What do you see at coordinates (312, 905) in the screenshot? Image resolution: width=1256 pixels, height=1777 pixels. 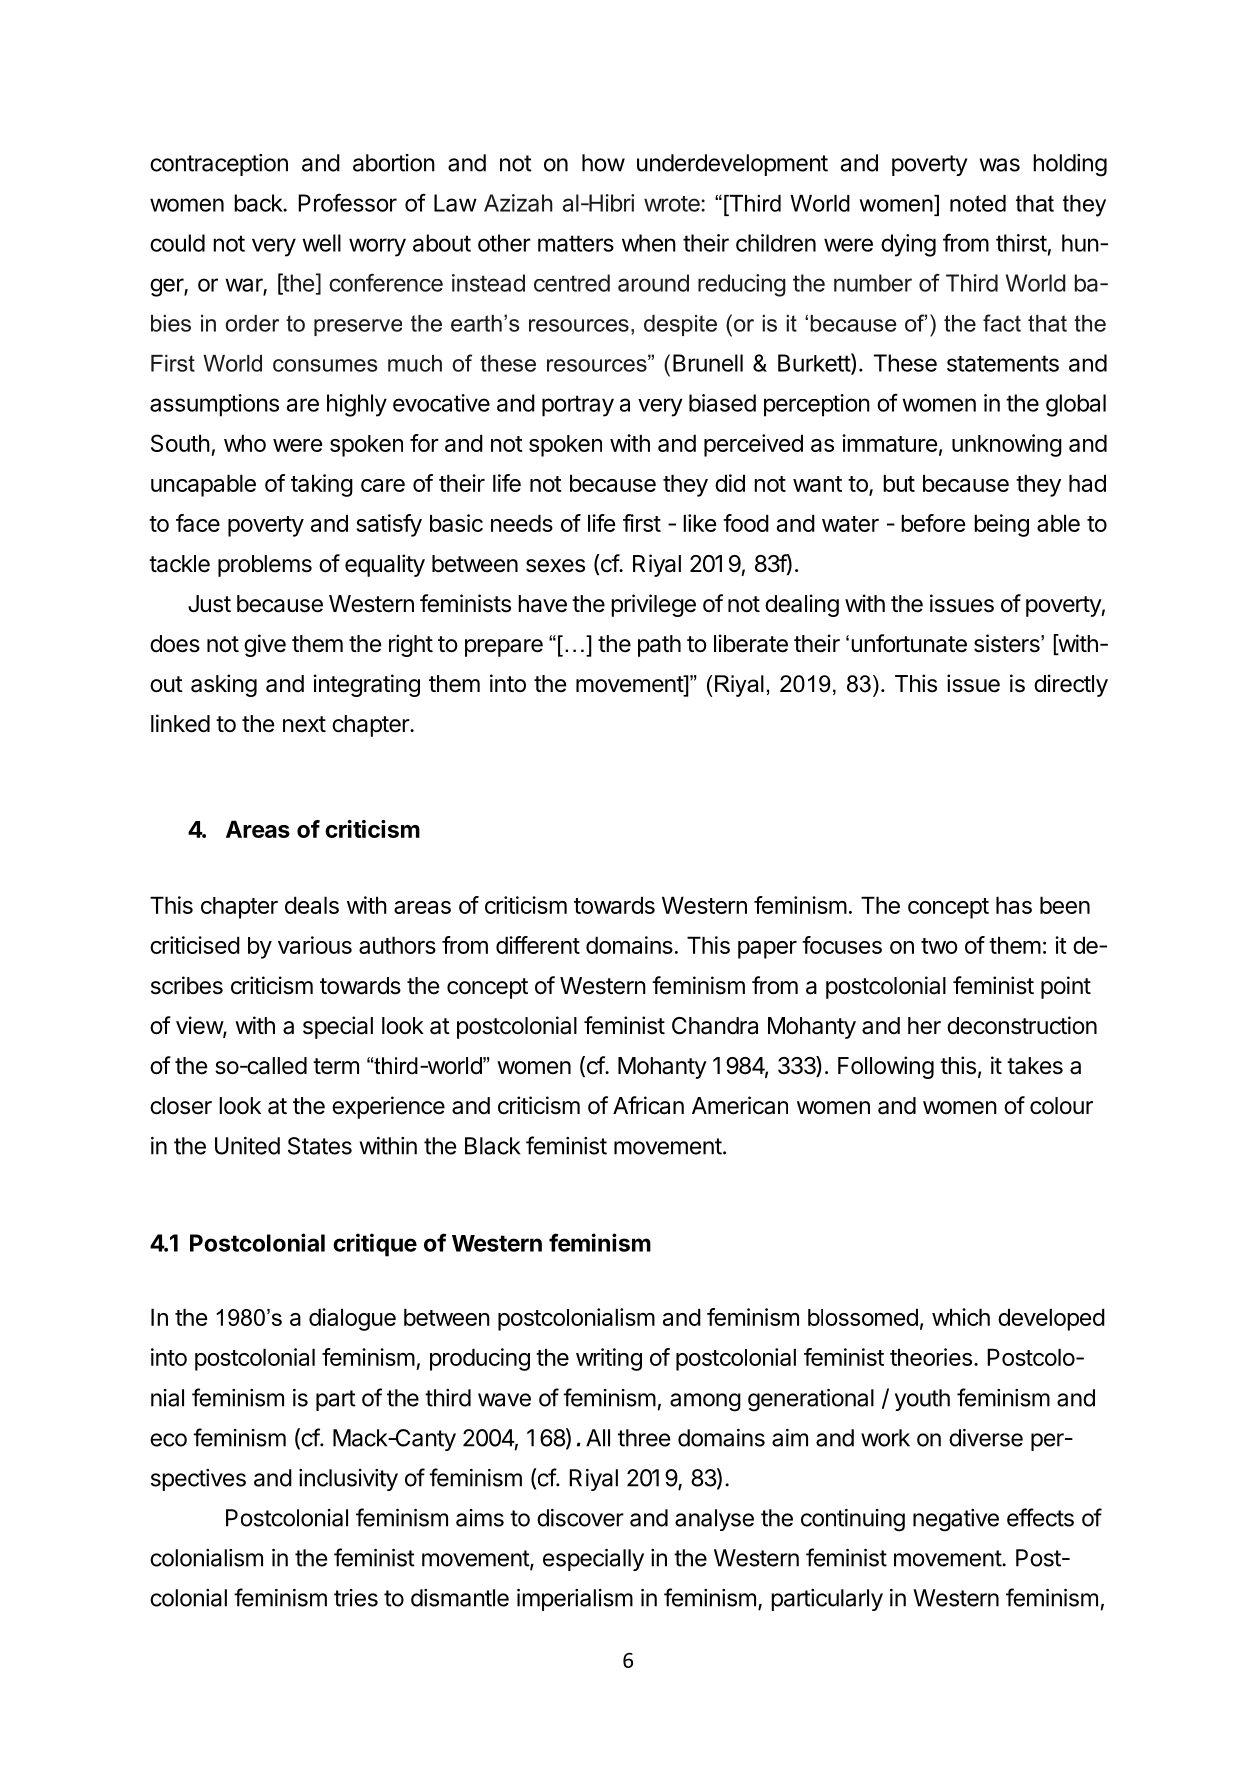 I see `deals` at bounding box center [312, 905].
